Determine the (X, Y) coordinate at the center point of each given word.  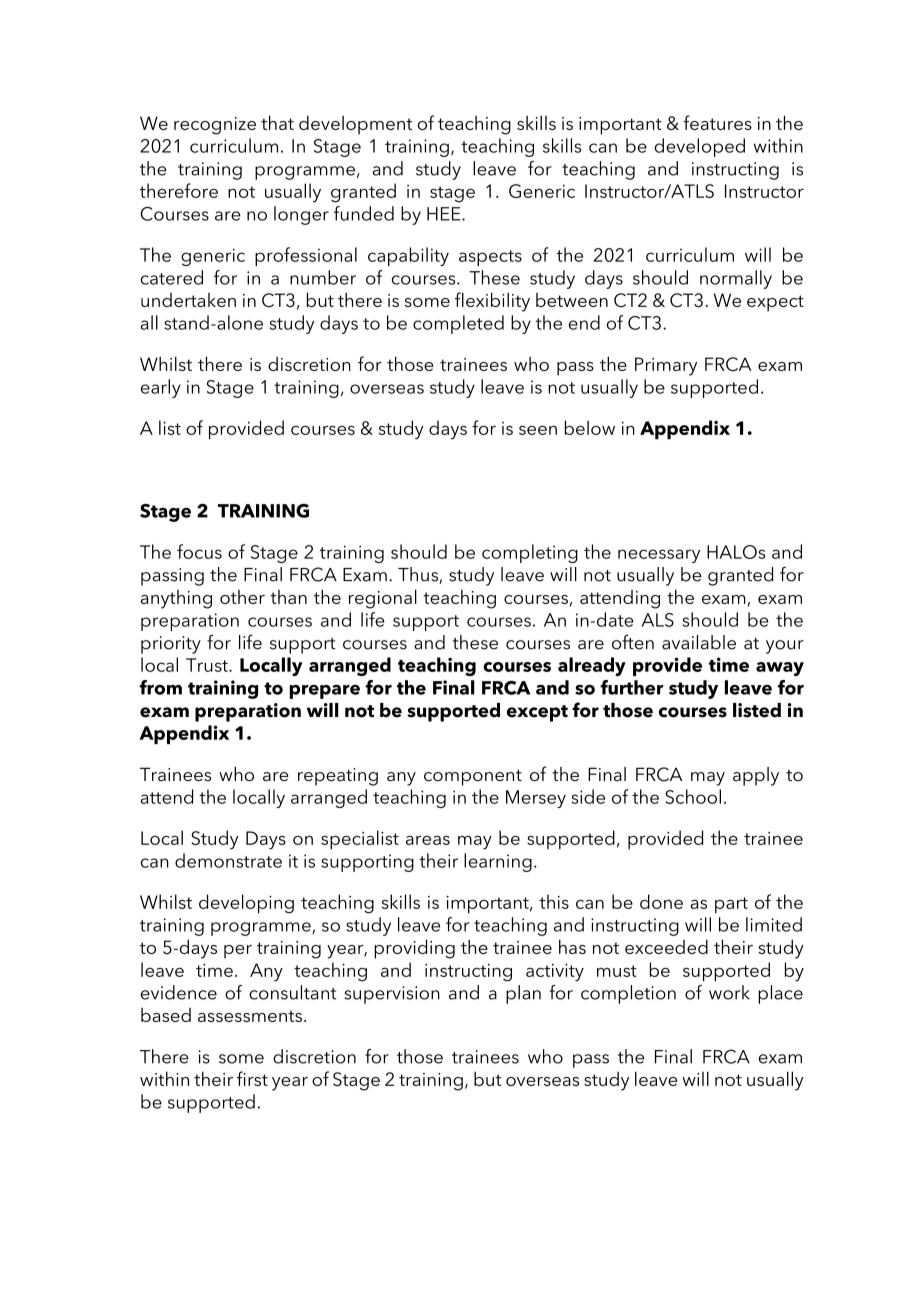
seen (538, 430)
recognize (215, 126)
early (161, 388)
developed (700, 147)
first (252, 1078)
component (473, 777)
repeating (338, 777)
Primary (666, 366)
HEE (445, 214)
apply (756, 776)
